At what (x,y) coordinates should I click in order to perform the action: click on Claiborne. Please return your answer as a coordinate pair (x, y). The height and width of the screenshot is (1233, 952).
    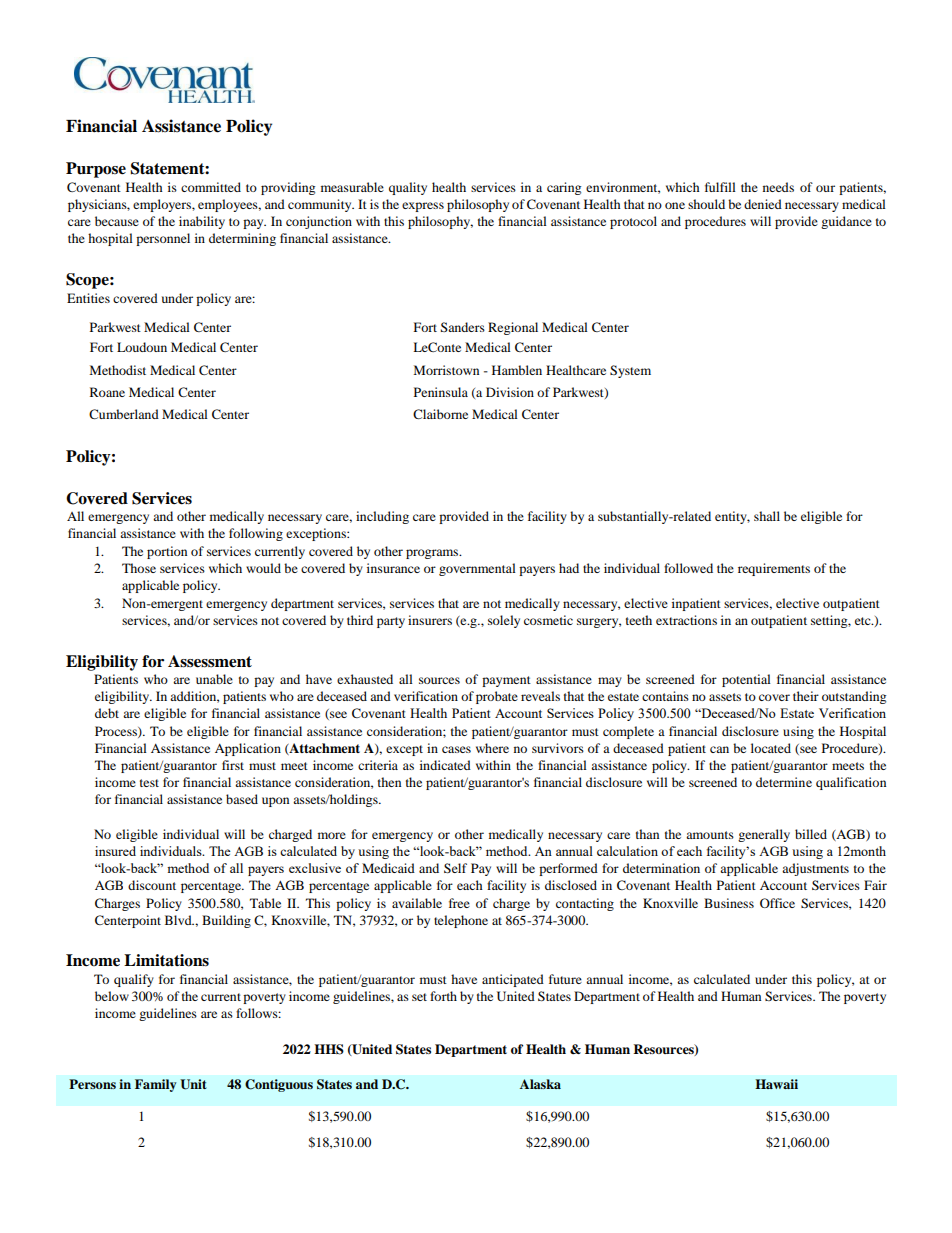
    Looking at the image, I should click on (440, 414).
